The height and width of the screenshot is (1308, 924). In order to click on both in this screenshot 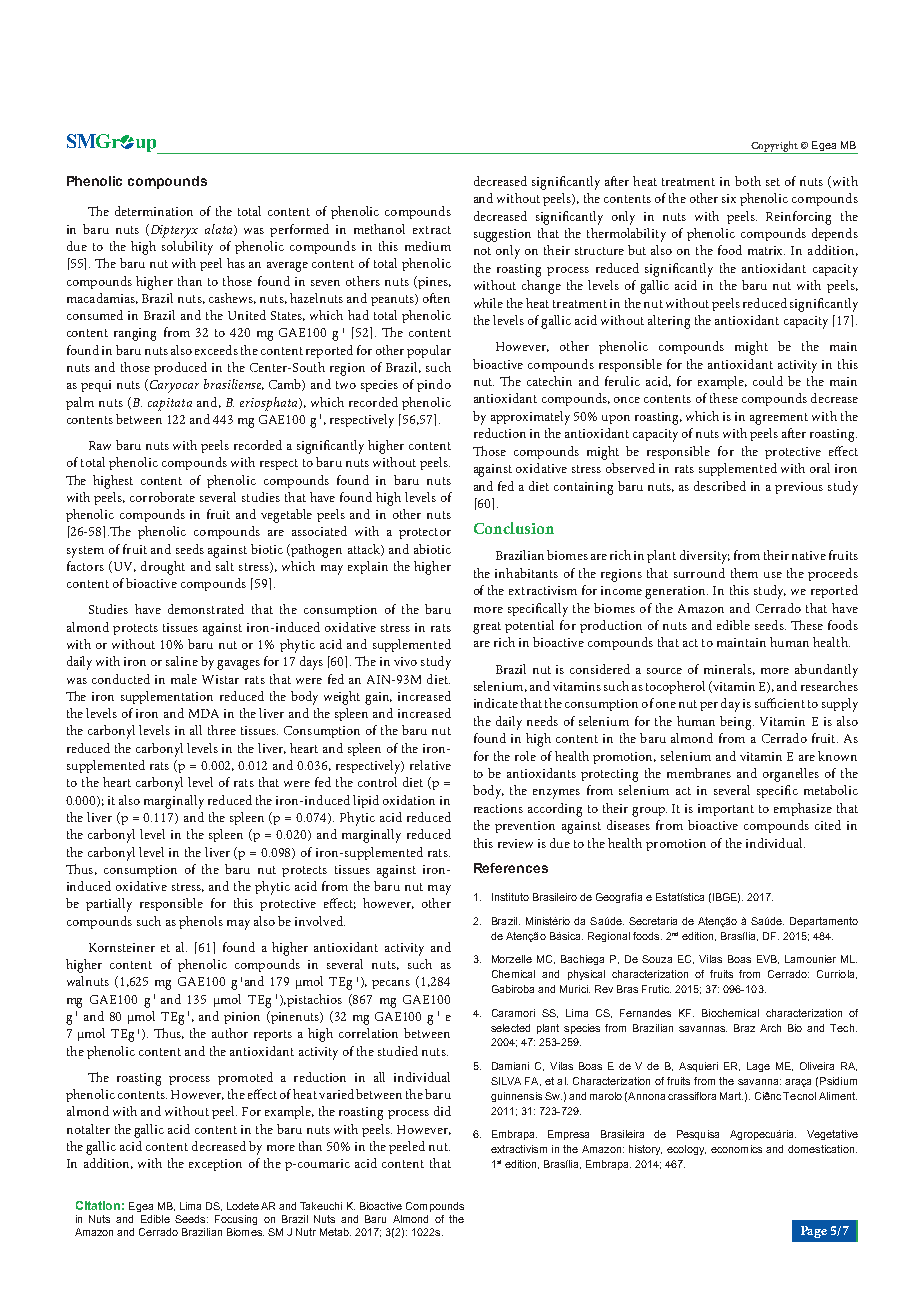, I will do `click(748, 181)`.
